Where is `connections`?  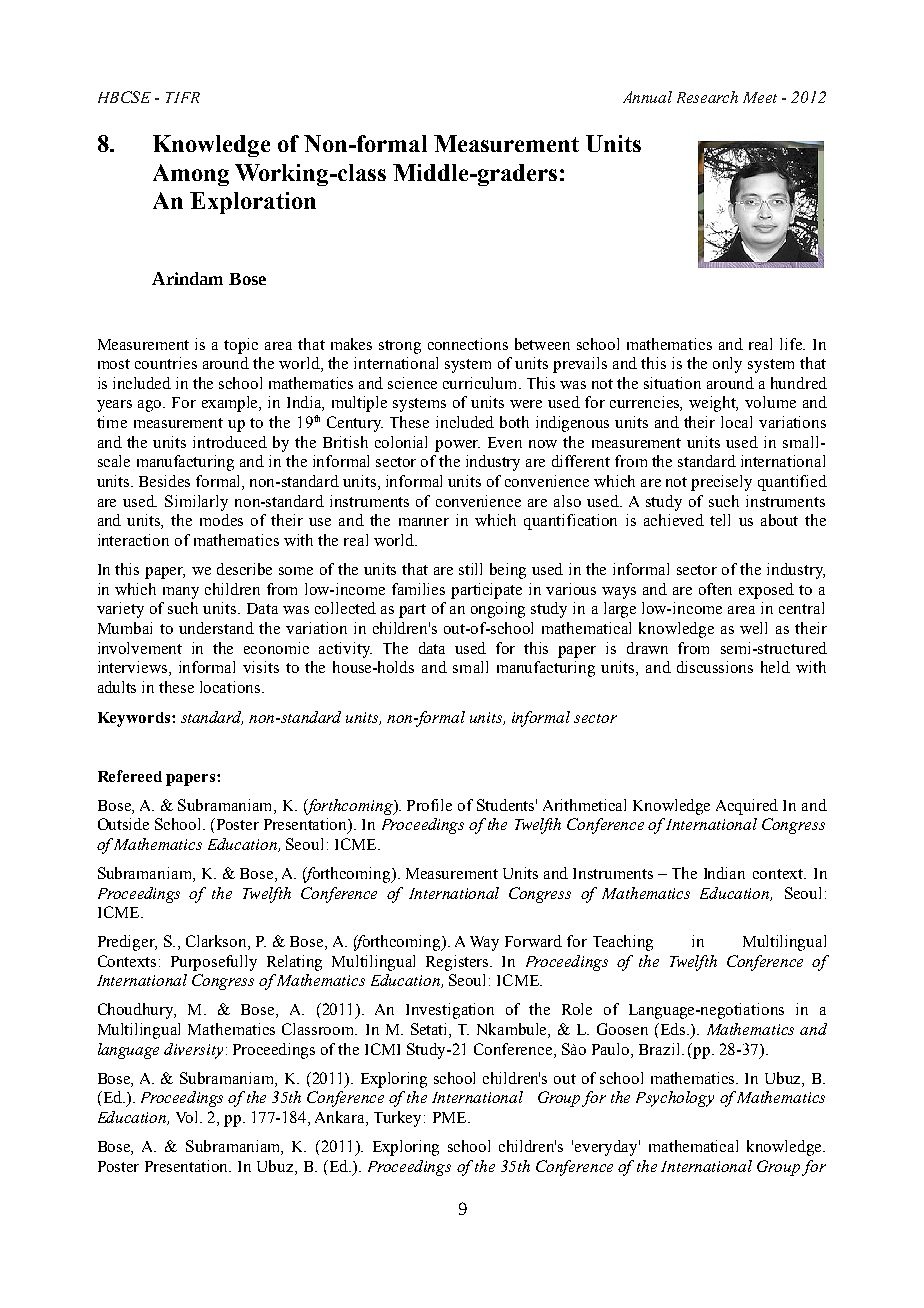 connections is located at coordinates (468, 344).
